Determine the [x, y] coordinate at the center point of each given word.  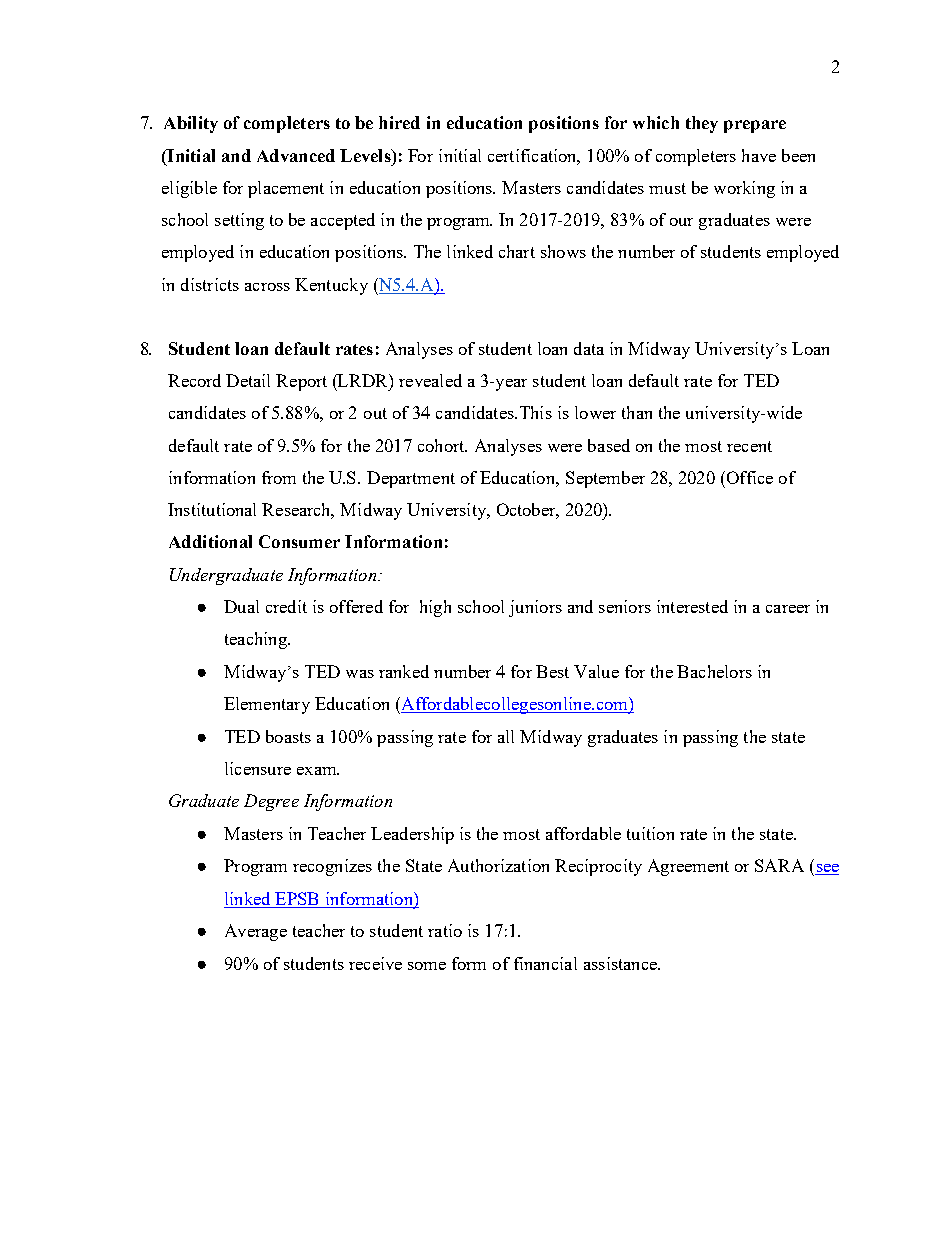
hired [399, 122]
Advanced [296, 155]
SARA [779, 865]
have [759, 155]
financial [545, 963]
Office [748, 477]
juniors [535, 608]
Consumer [299, 541]
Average [256, 932]
